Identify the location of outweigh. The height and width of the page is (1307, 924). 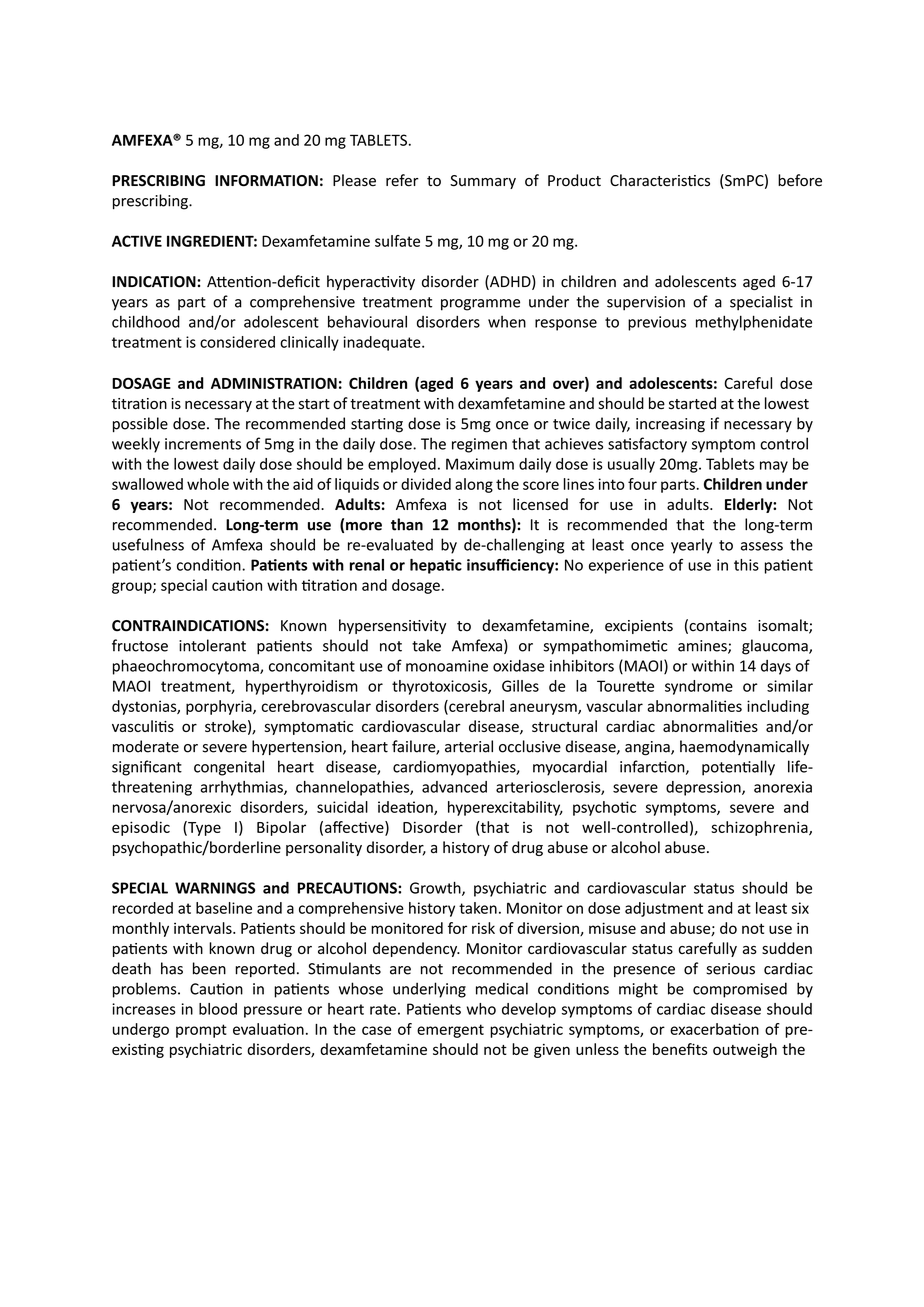
(745, 1050).
